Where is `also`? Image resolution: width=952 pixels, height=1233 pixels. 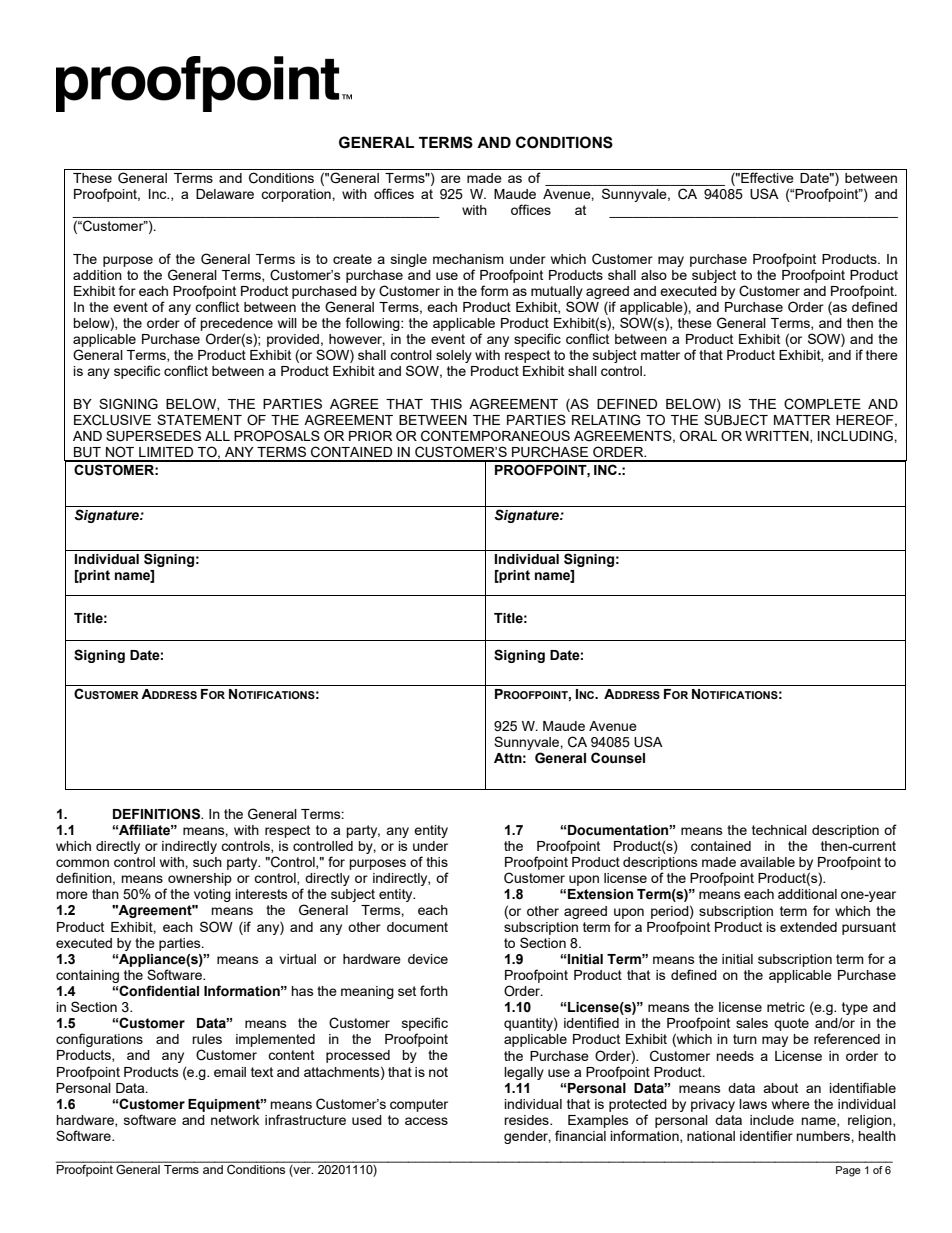
also is located at coordinates (654, 275).
